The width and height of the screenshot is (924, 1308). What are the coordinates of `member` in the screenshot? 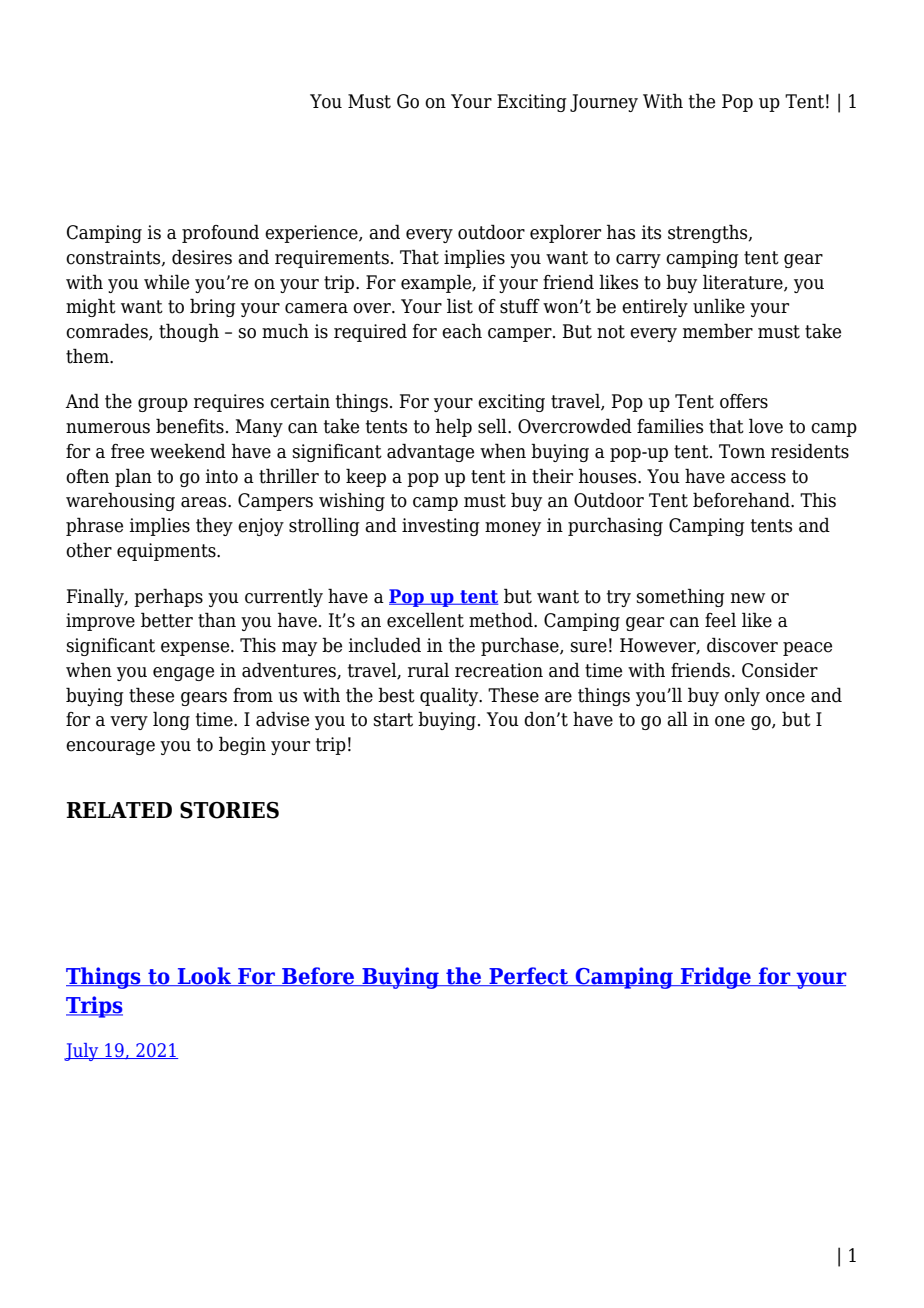 It's located at (718, 331).
